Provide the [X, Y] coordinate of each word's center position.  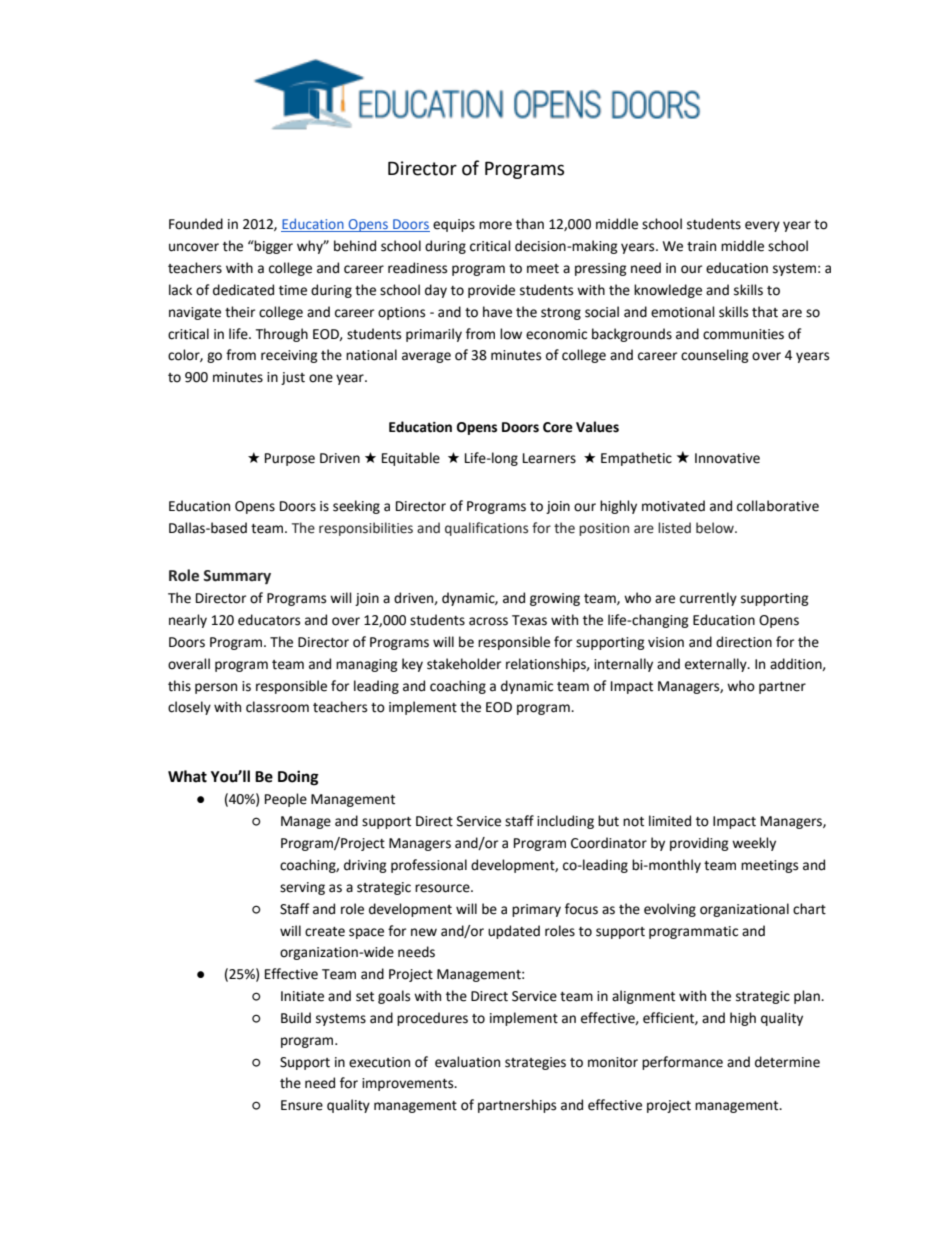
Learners [549, 458]
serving [302, 888]
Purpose [290, 459]
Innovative [727, 458]
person [216, 688]
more [495, 225]
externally [717, 665]
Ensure [302, 1105]
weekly [754, 844]
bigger [273, 247]
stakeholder [464, 664]
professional [429, 866]
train [701, 246]
